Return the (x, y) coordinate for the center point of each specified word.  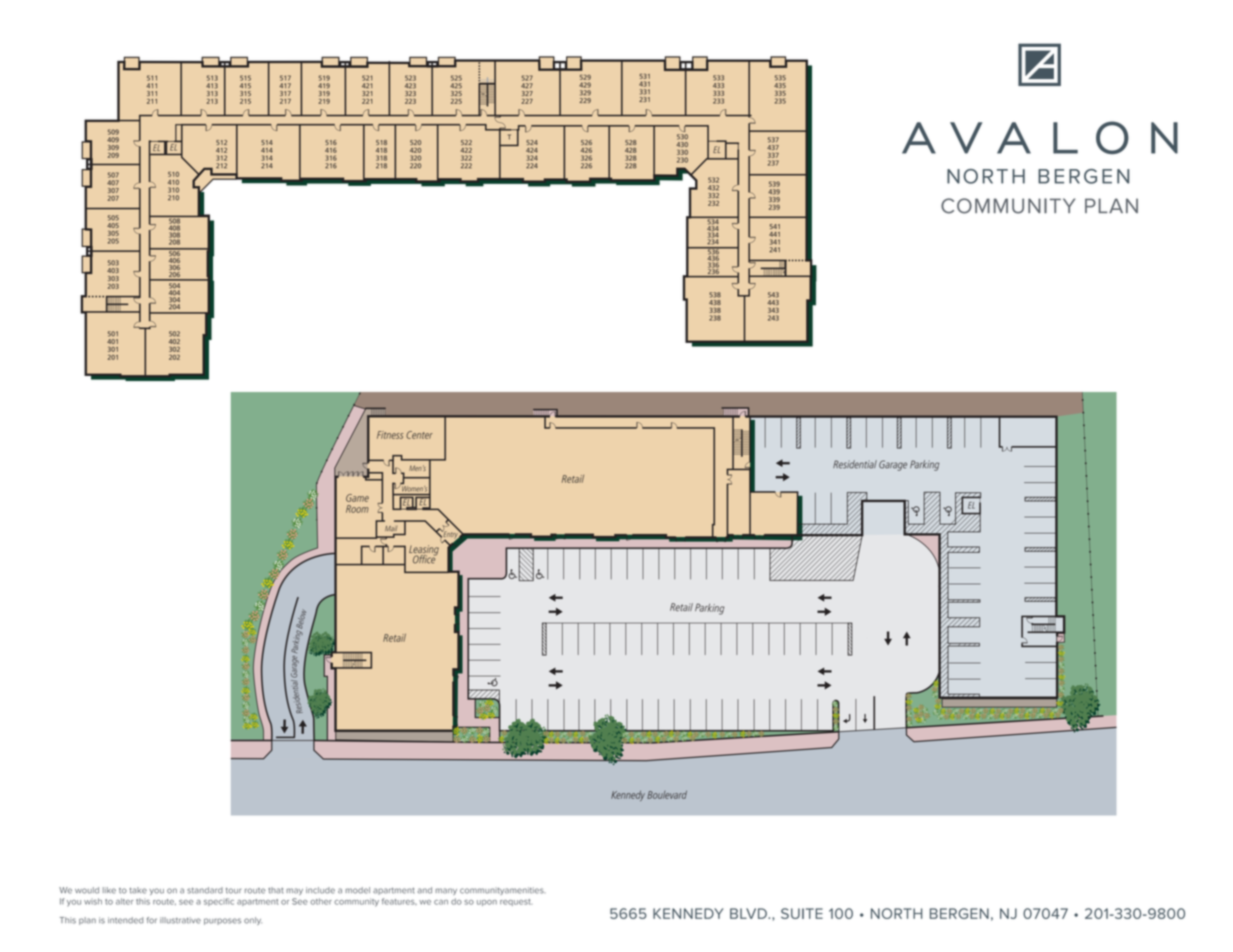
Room (357, 509)
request (516, 902)
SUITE (802, 913)
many (446, 891)
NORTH (896, 913)
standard (205, 890)
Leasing (424, 551)
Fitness (390, 435)
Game (357, 498)
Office (424, 558)
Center (419, 435)
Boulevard (667, 795)
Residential (855, 464)
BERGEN (959, 913)
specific (219, 902)
